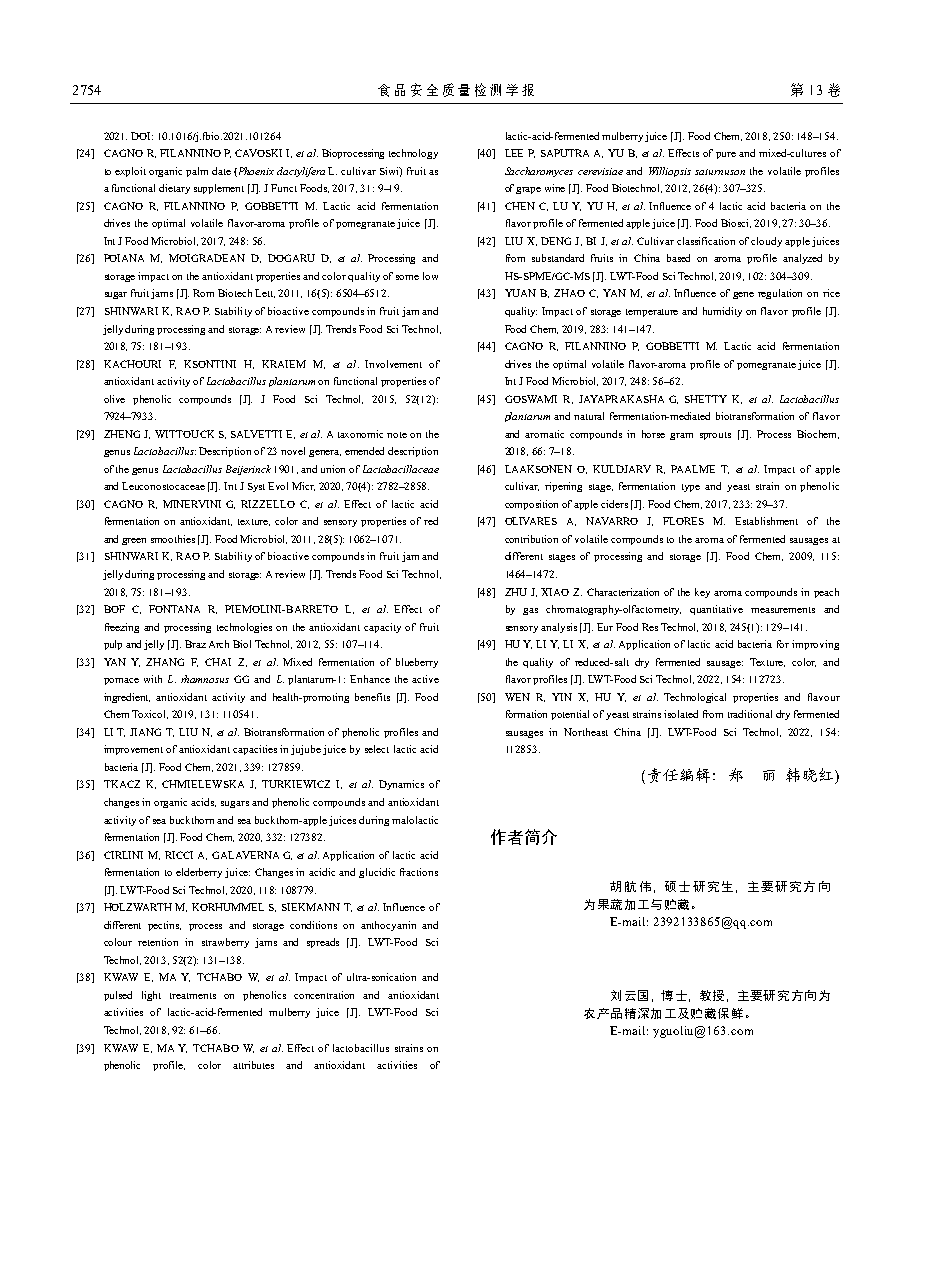  I want to click on palm, so click(197, 172).
